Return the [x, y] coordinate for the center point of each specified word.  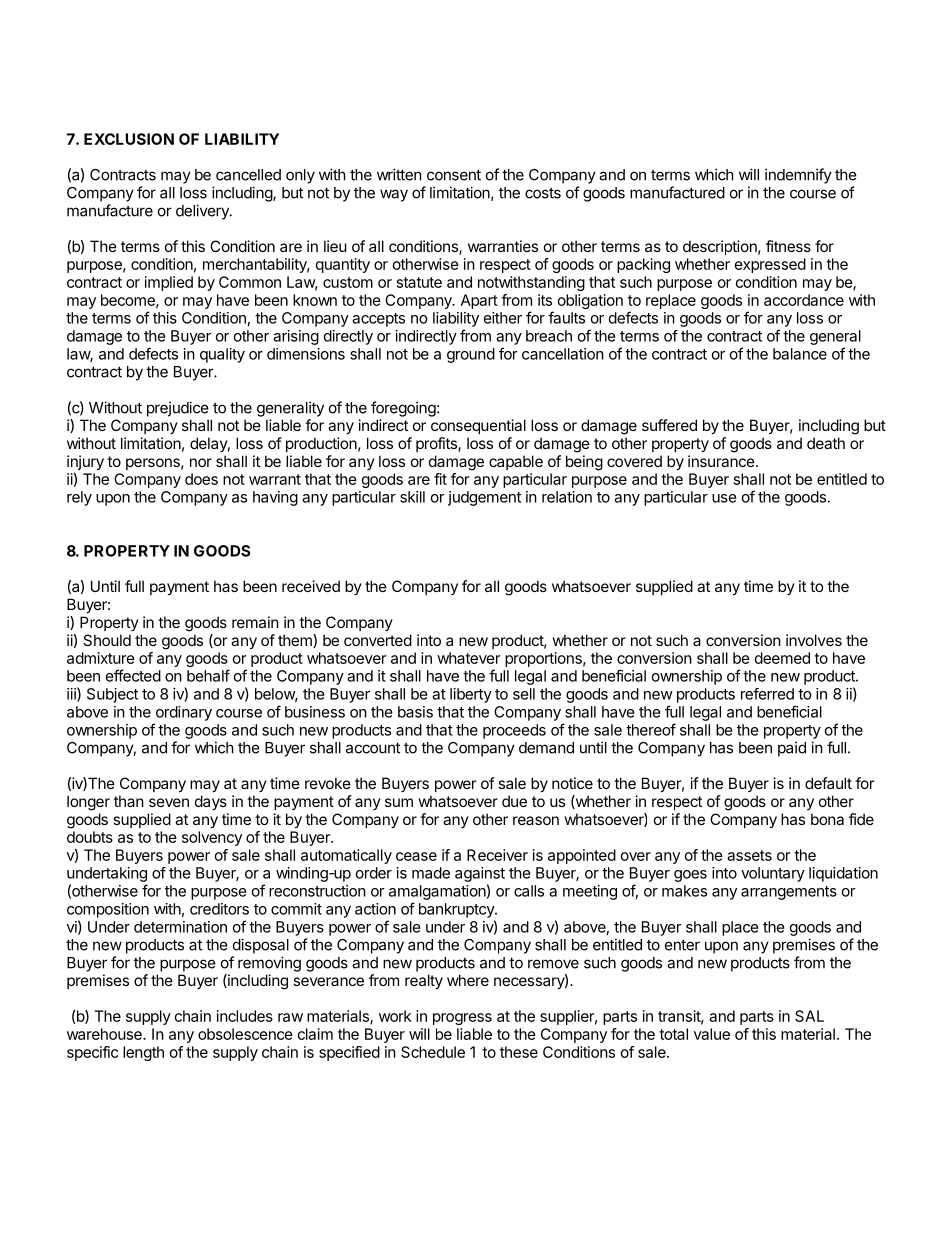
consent [454, 175]
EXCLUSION [129, 139]
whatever [468, 658]
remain [255, 622]
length [143, 1053]
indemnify [798, 176]
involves [814, 640]
